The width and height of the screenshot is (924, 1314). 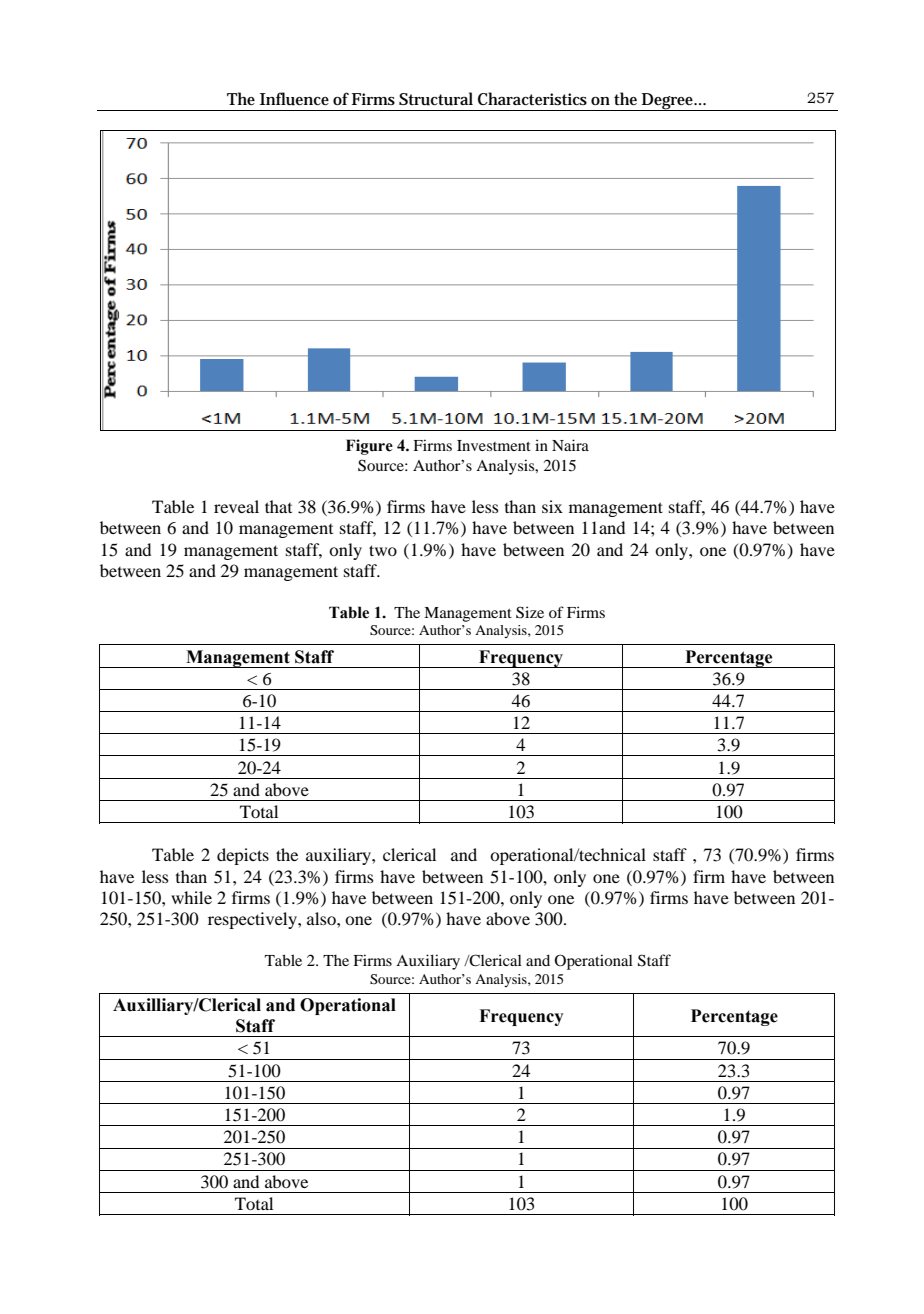 What do you see at coordinates (322, 918) in the screenshot?
I see `also` at bounding box center [322, 918].
